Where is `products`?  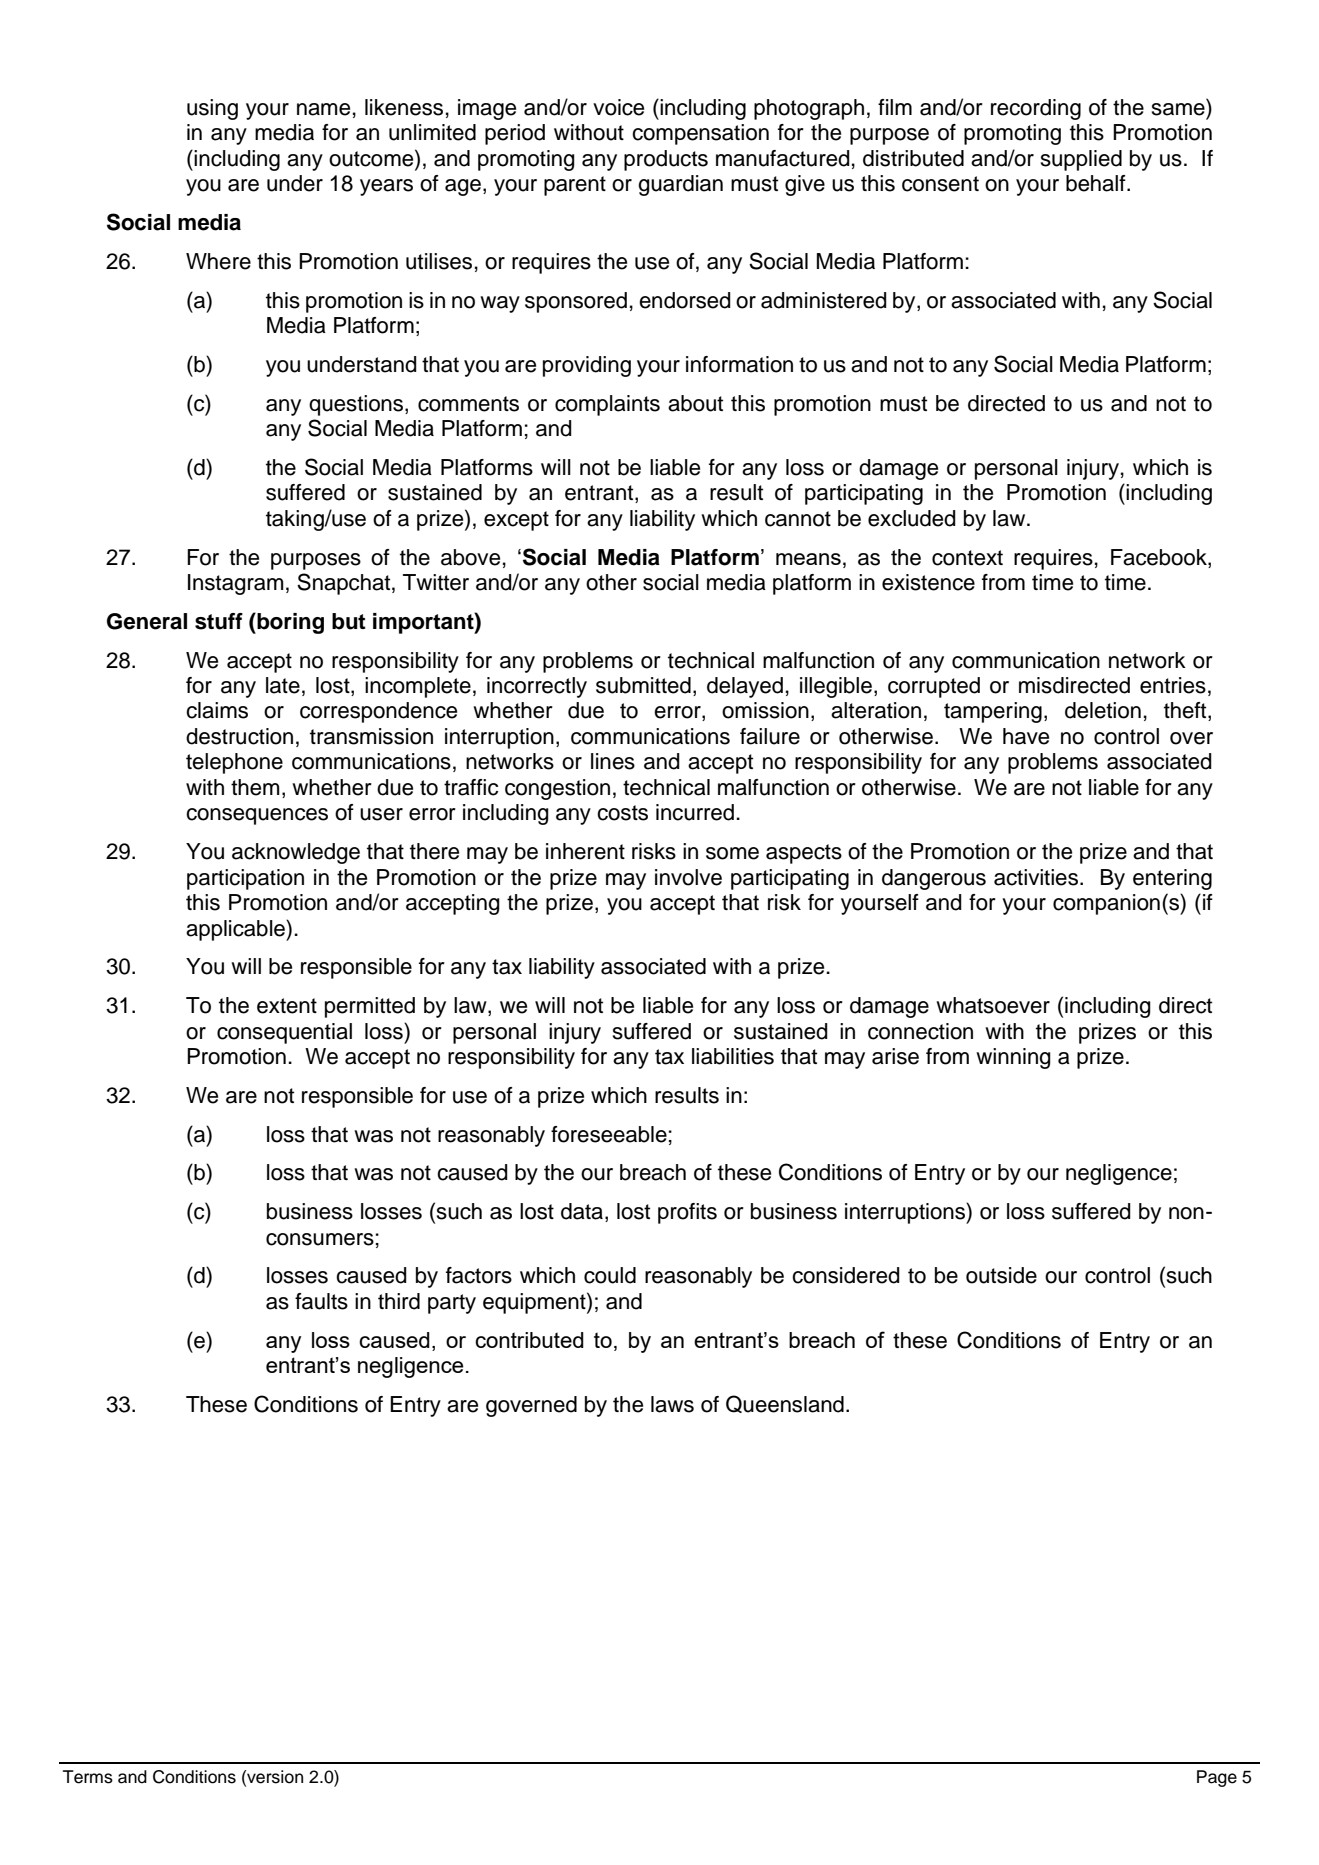
products is located at coordinates (666, 160).
